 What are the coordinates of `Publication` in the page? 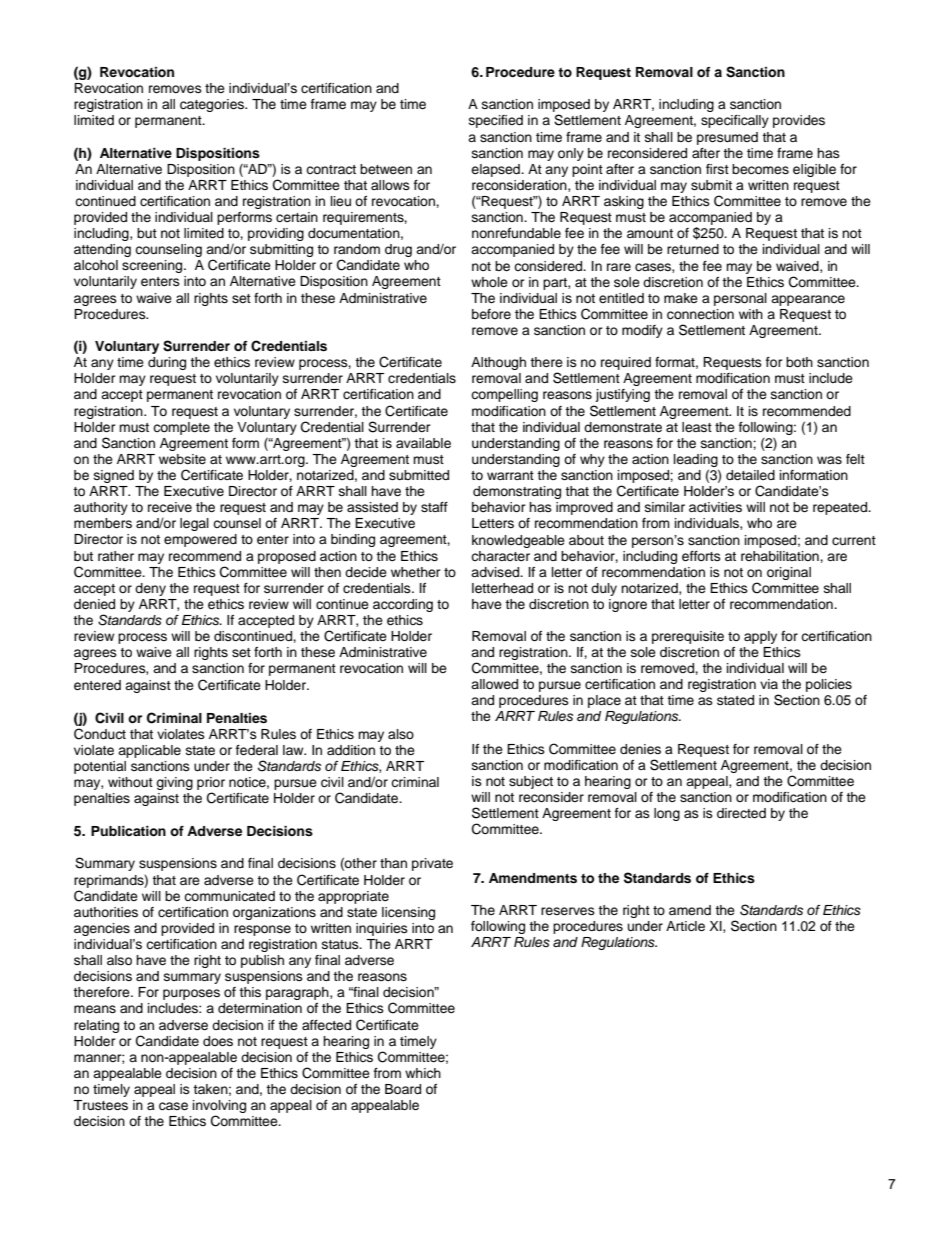 It's located at (128, 831).
